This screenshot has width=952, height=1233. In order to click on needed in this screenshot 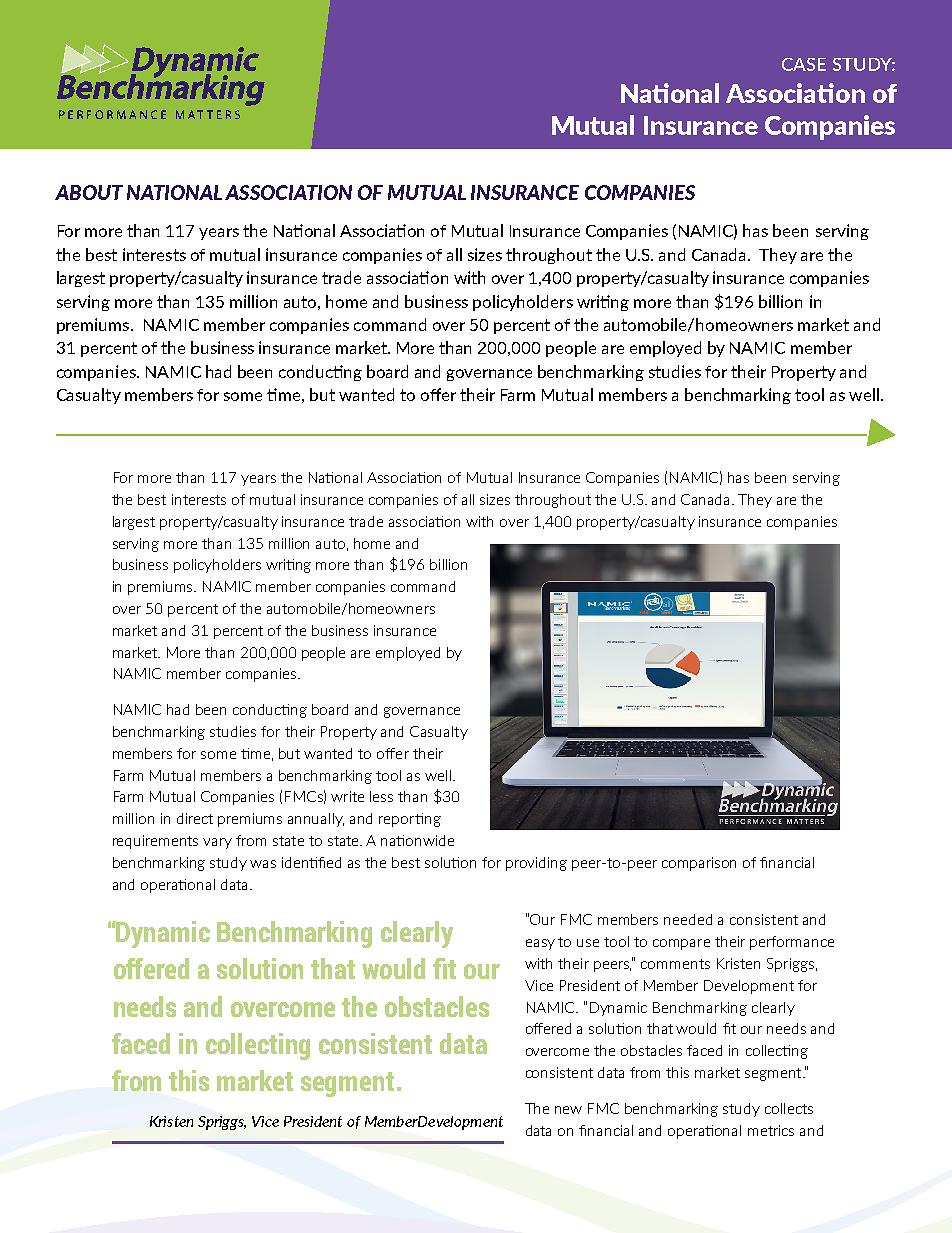, I will do `click(688, 919)`.
